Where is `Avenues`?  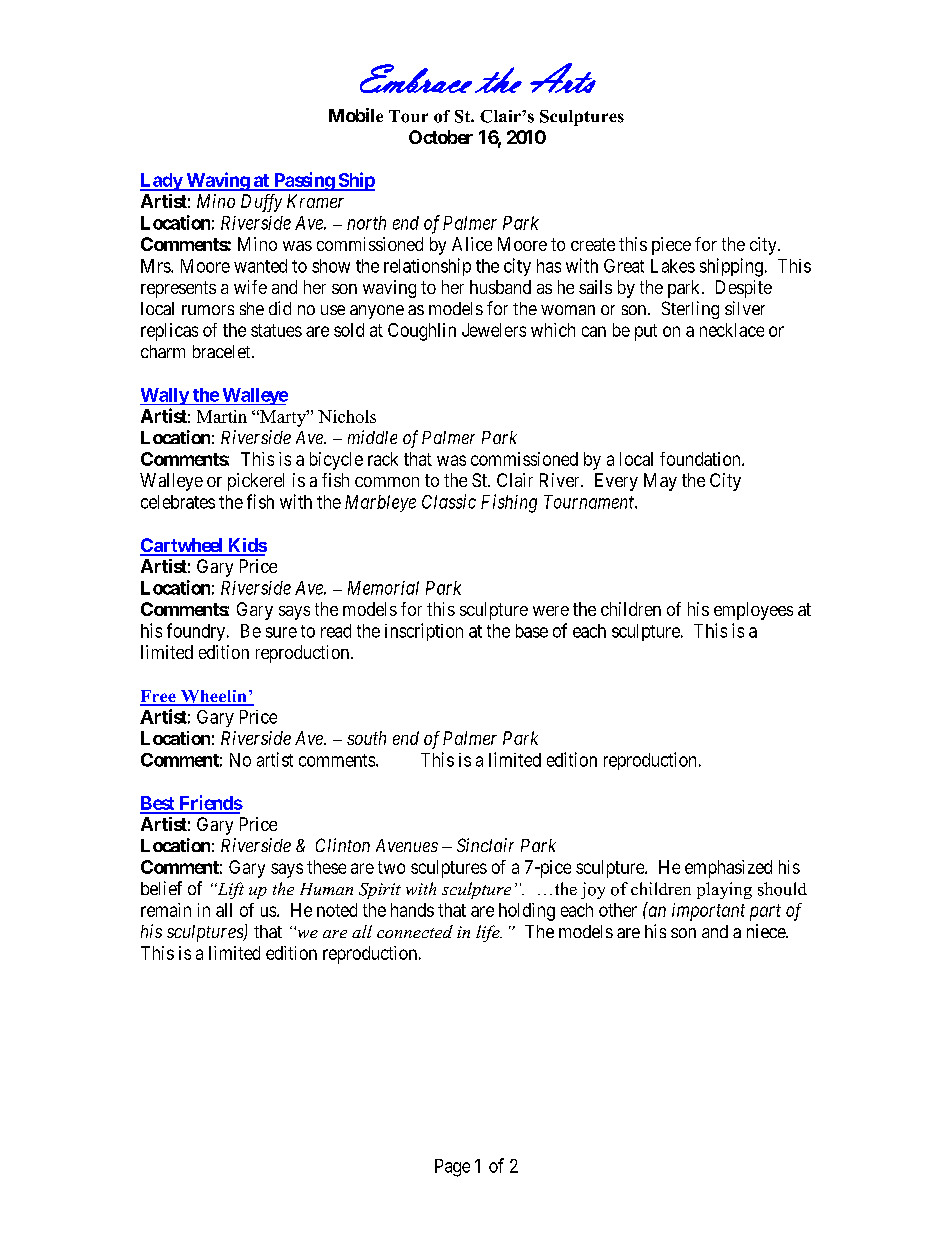 Avenues is located at coordinates (407, 845).
